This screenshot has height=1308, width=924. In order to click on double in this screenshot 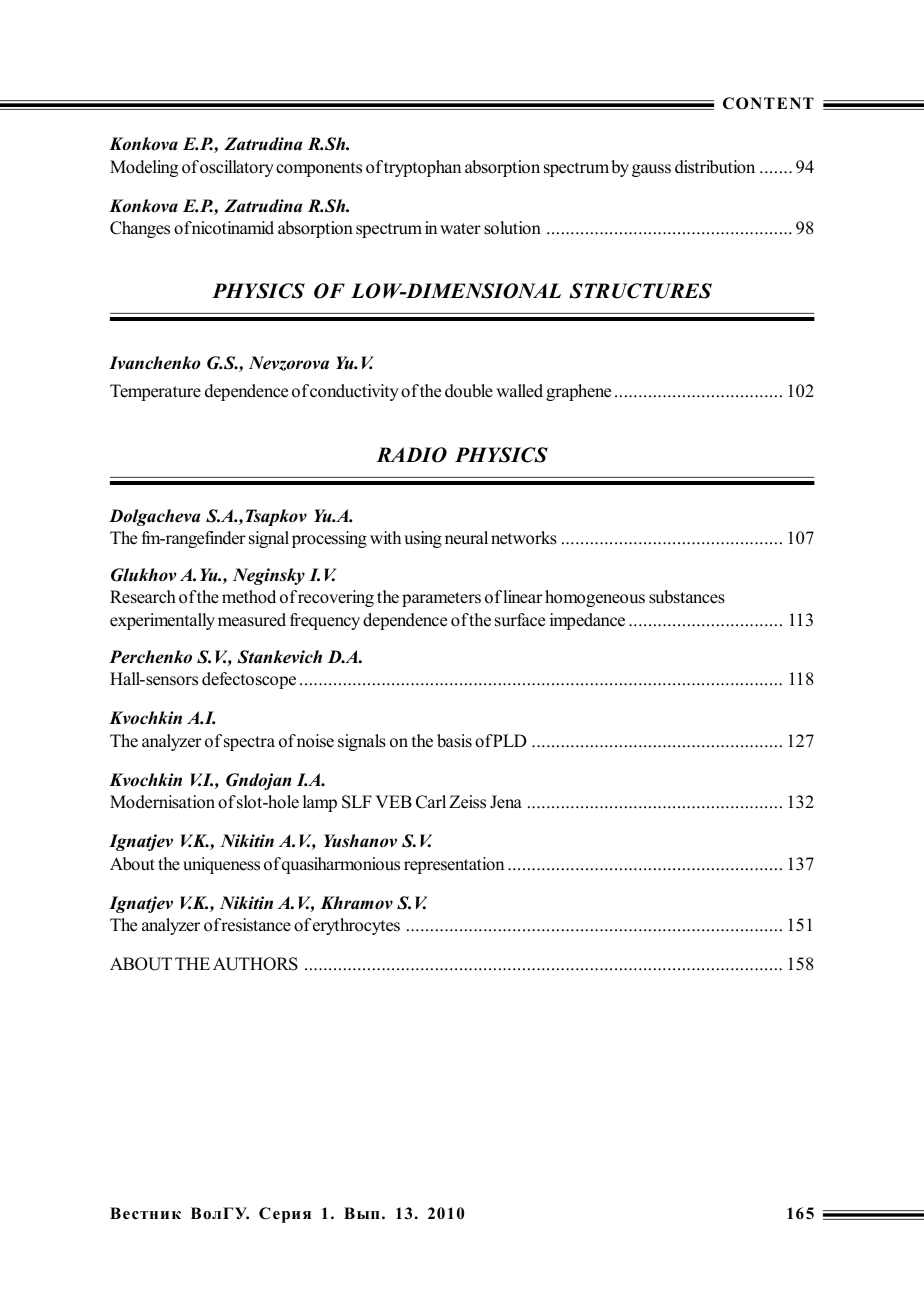, I will do `click(469, 391)`.
